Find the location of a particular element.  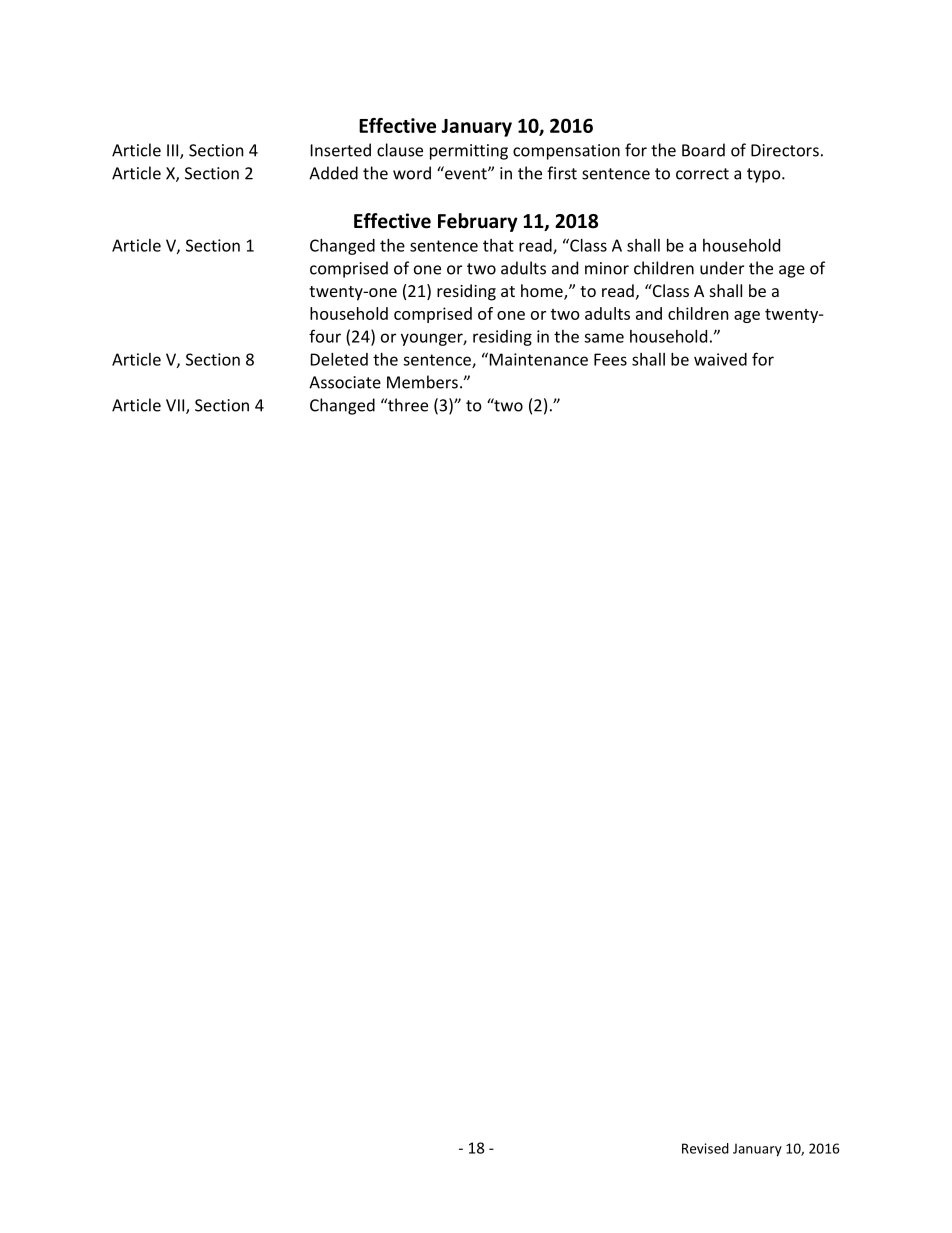

III is located at coordinates (174, 151).
